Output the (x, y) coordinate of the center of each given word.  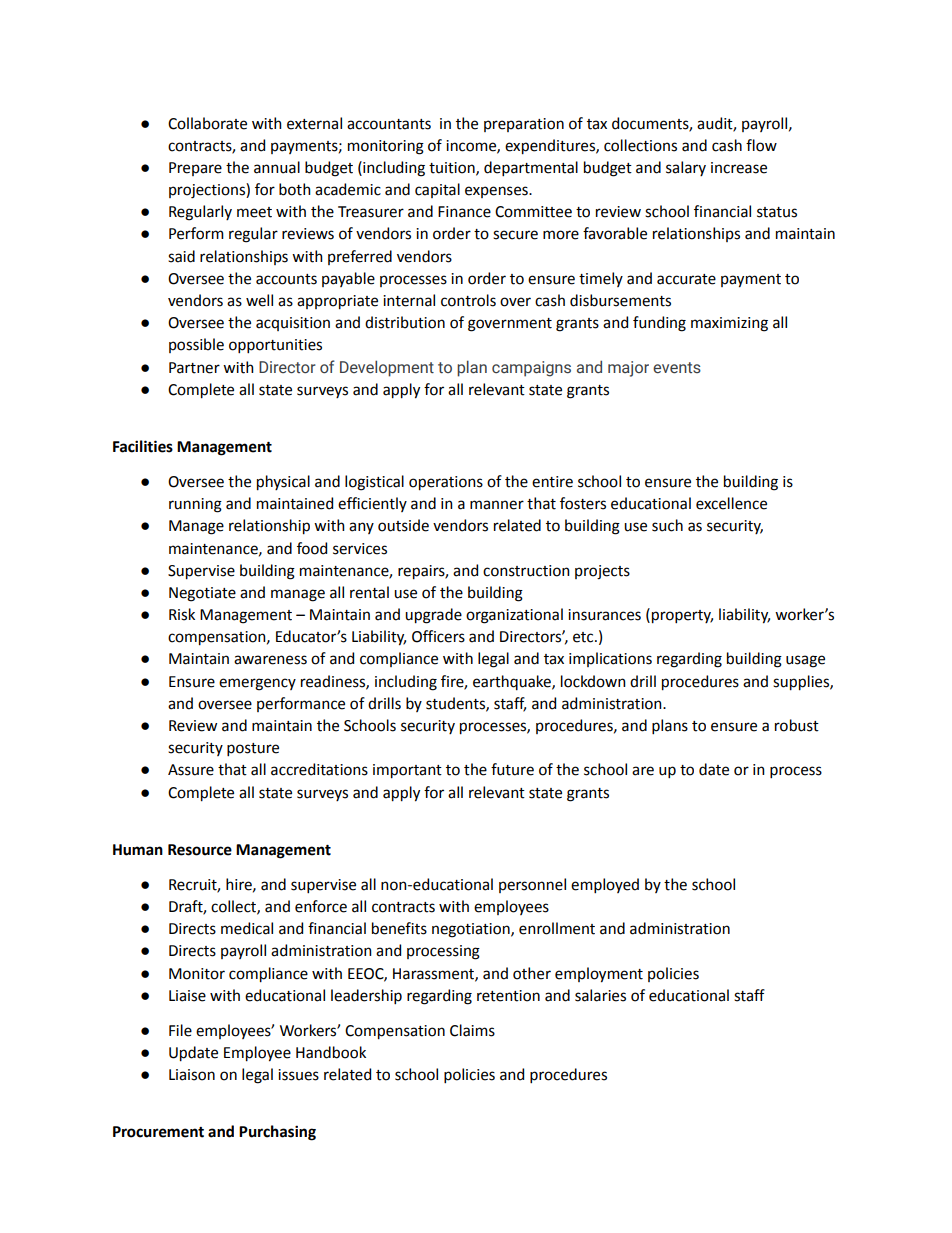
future (512, 769)
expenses (497, 192)
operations (446, 483)
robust (797, 725)
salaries (600, 995)
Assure (191, 770)
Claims (472, 1030)
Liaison (192, 1075)
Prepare (195, 169)
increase (739, 168)
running (195, 505)
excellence (731, 503)
